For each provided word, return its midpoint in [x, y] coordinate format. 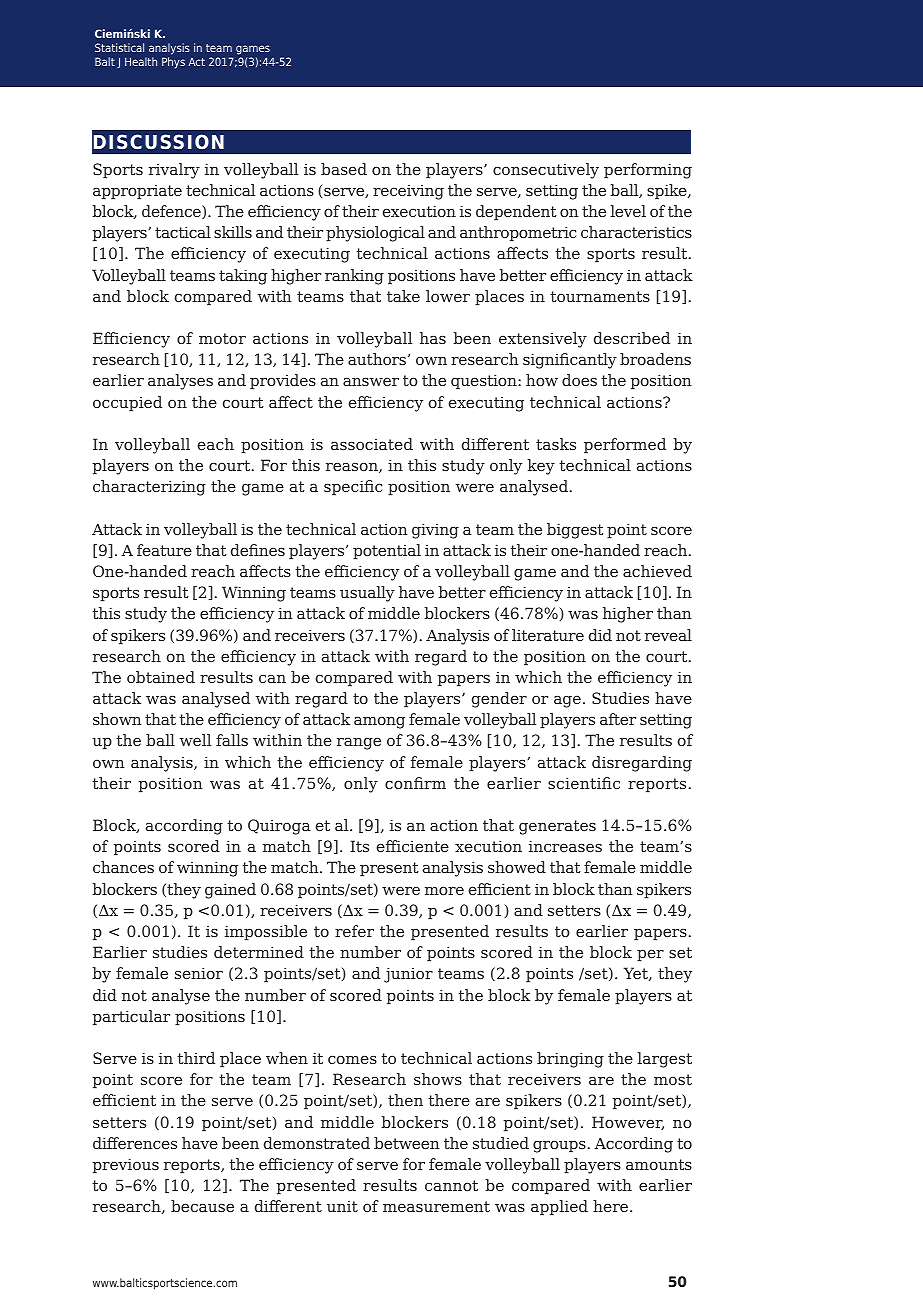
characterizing [149, 488]
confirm [415, 783]
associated [372, 444]
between [407, 1143]
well [195, 740]
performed [625, 446]
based [344, 169]
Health [141, 61]
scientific [584, 783]
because [202, 1206]
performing [648, 171]
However [628, 1123]
